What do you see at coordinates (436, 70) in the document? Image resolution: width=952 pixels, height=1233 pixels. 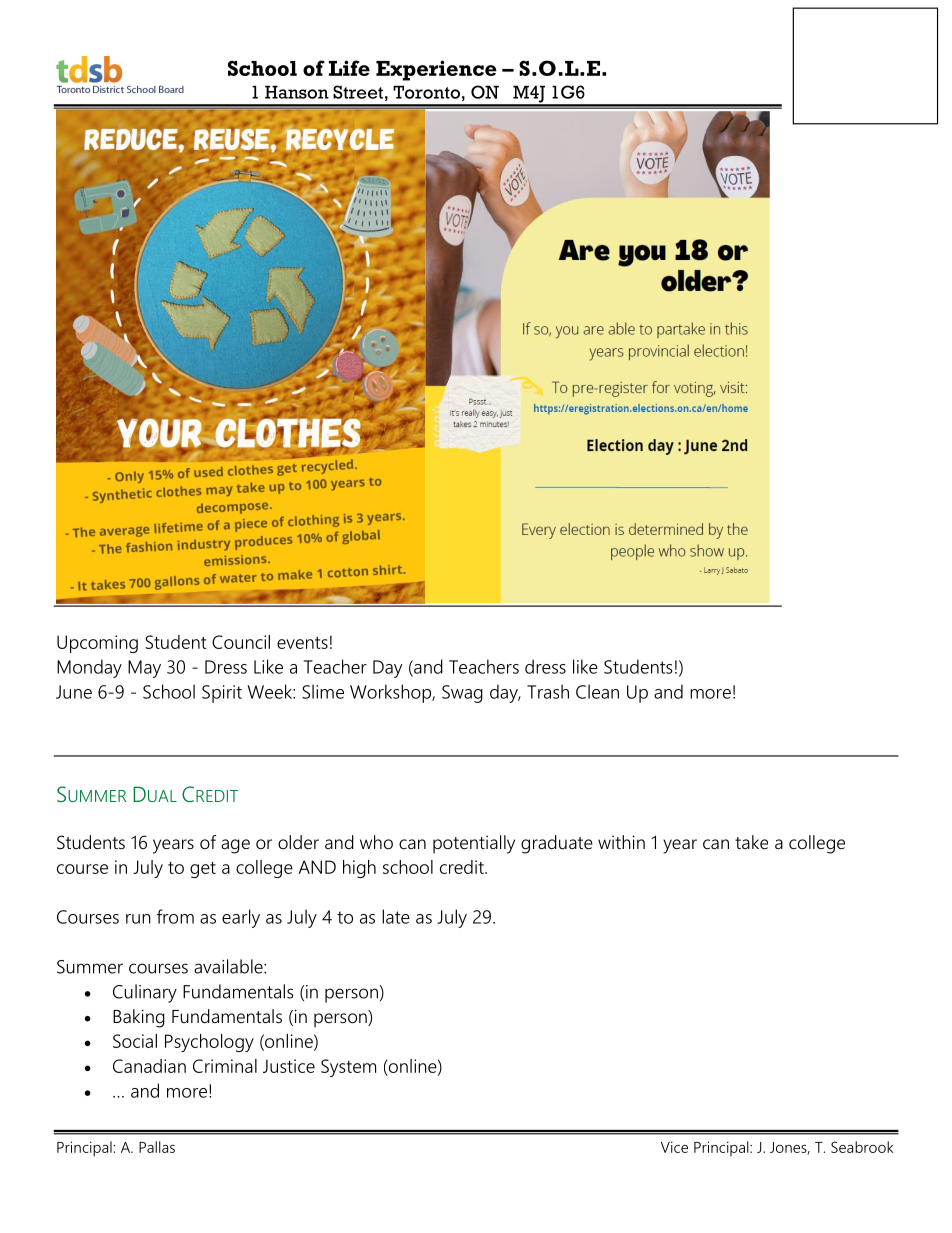 I see `Experience` at bounding box center [436, 70].
